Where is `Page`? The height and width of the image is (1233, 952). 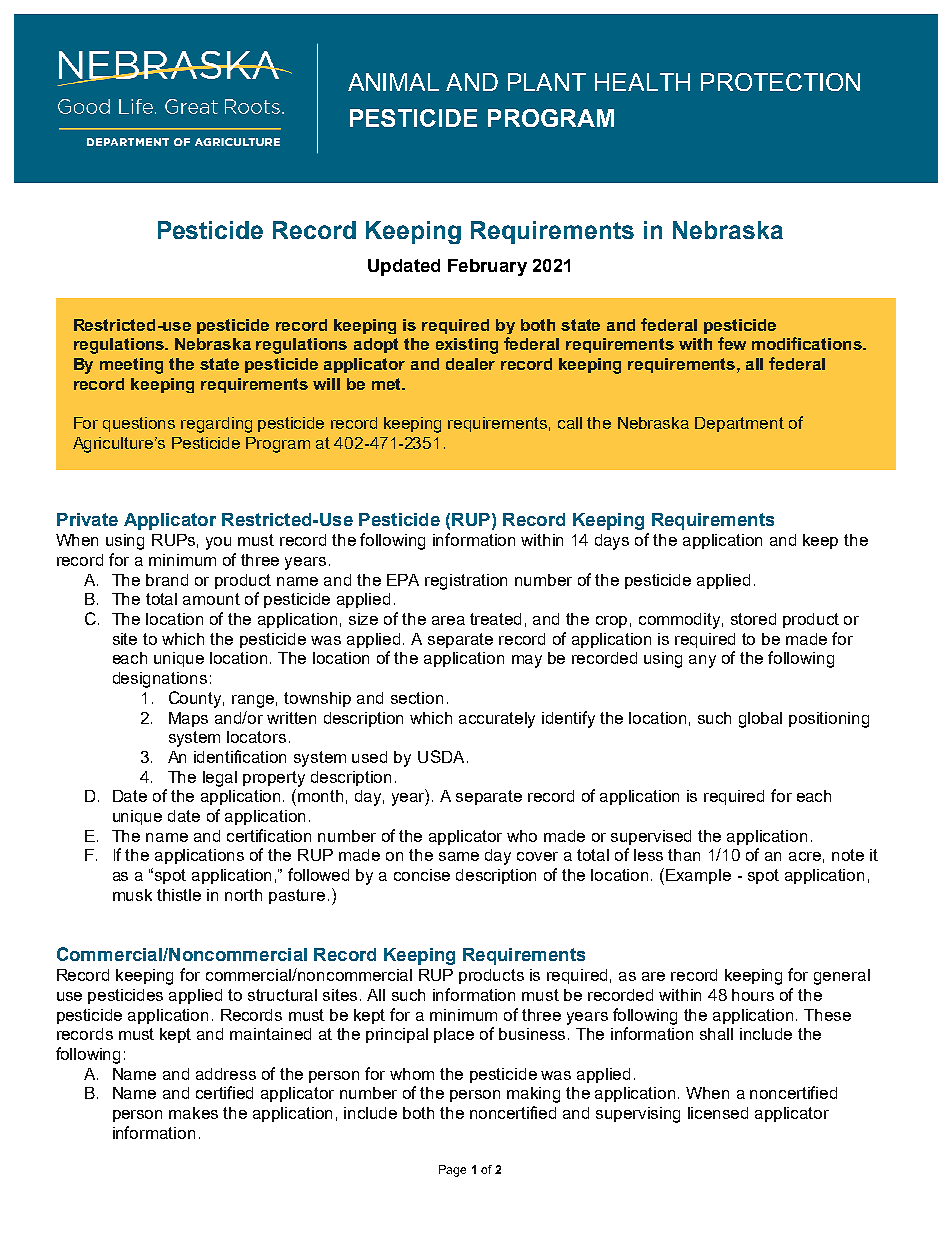 Page is located at coordinates (452, 1171).
